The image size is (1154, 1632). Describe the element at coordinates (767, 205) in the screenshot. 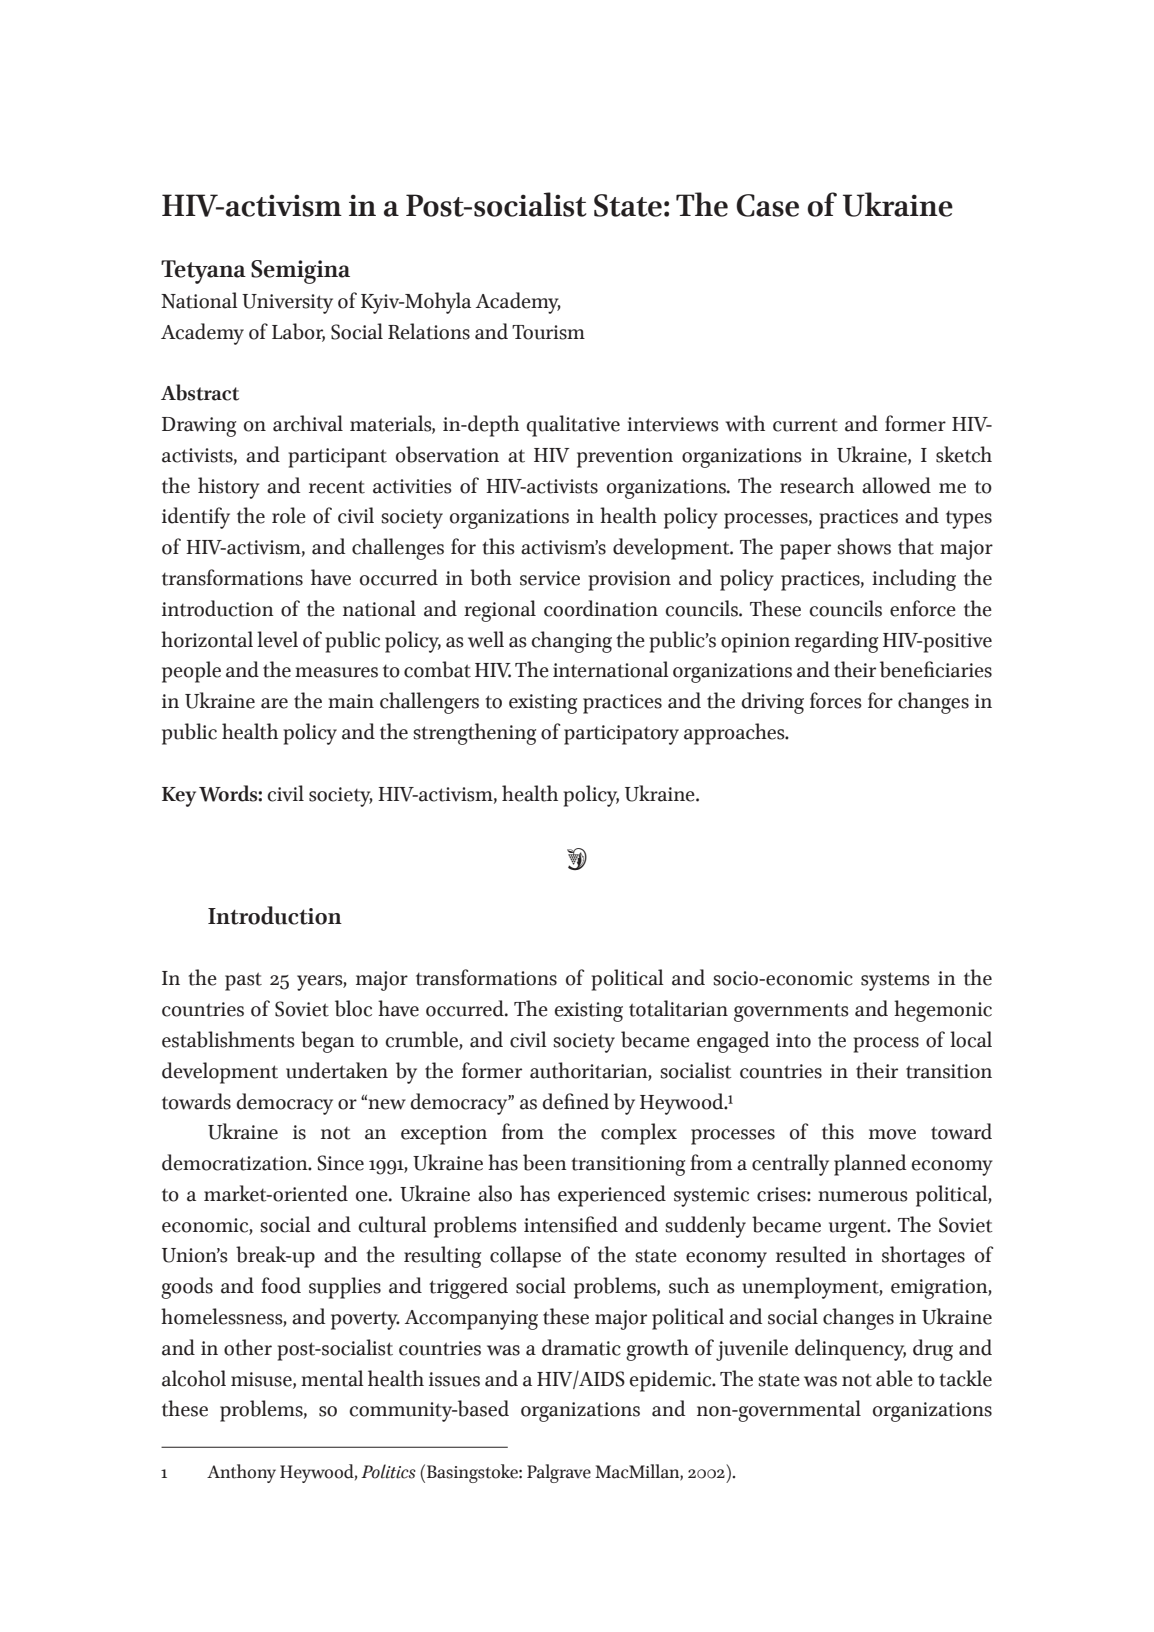

I see `Case` at that location.
